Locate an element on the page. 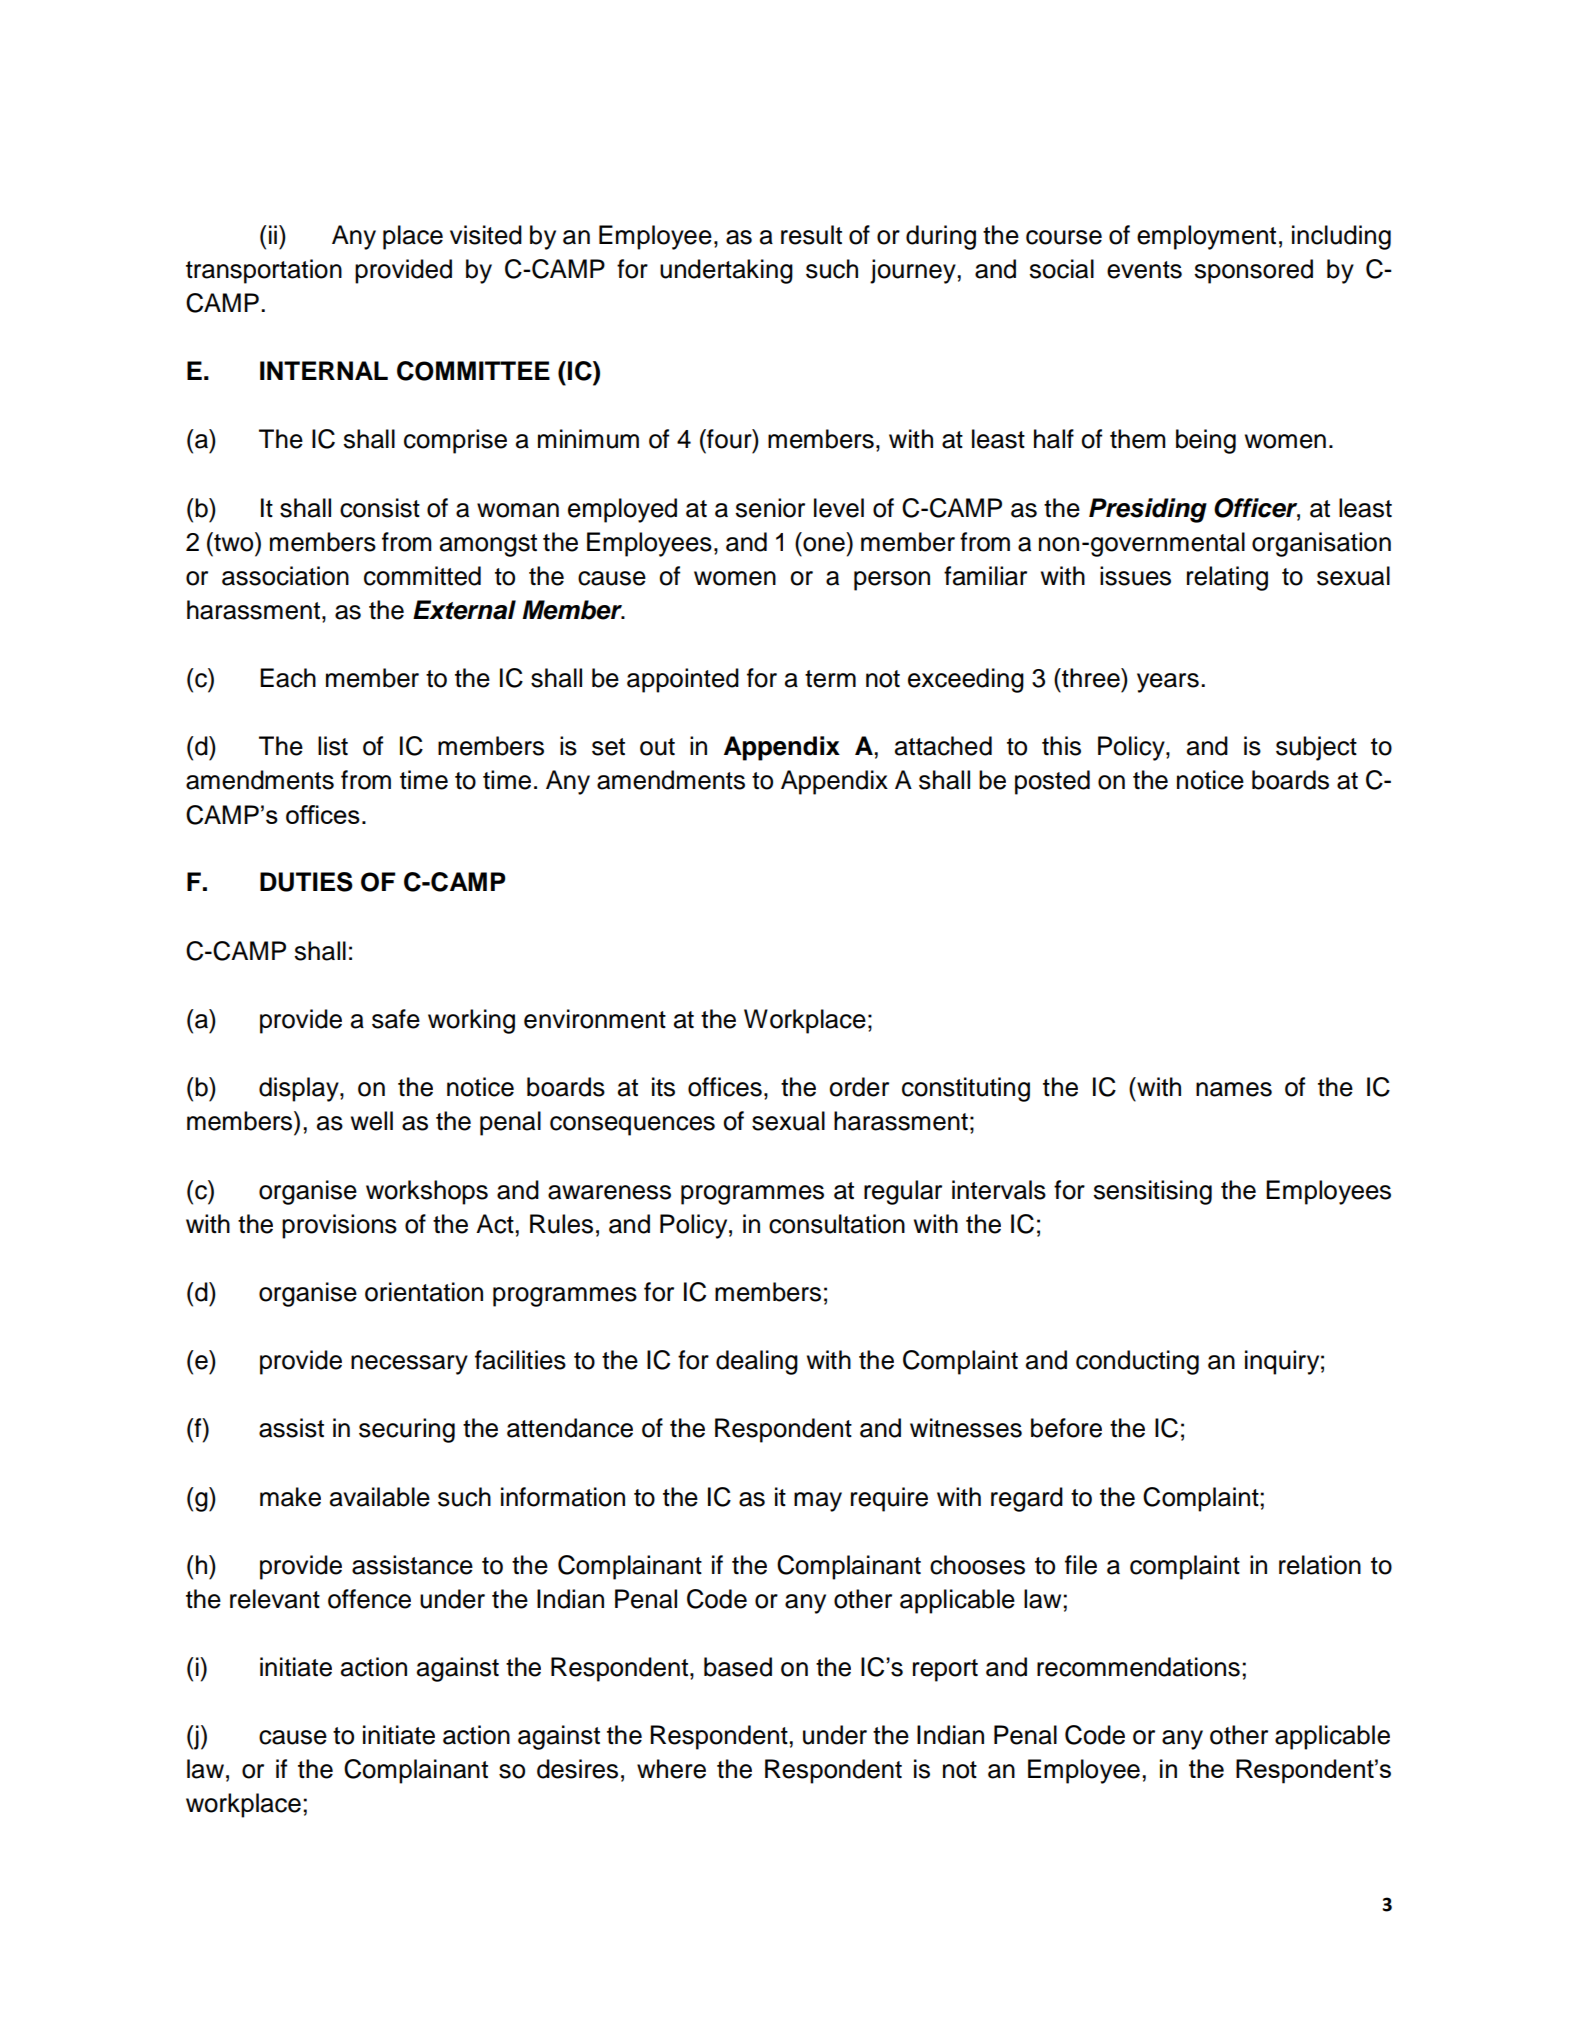 Image resolution: width=1578 pixels, height=2042 pixels. well is located at coordinates (372, 1121).
